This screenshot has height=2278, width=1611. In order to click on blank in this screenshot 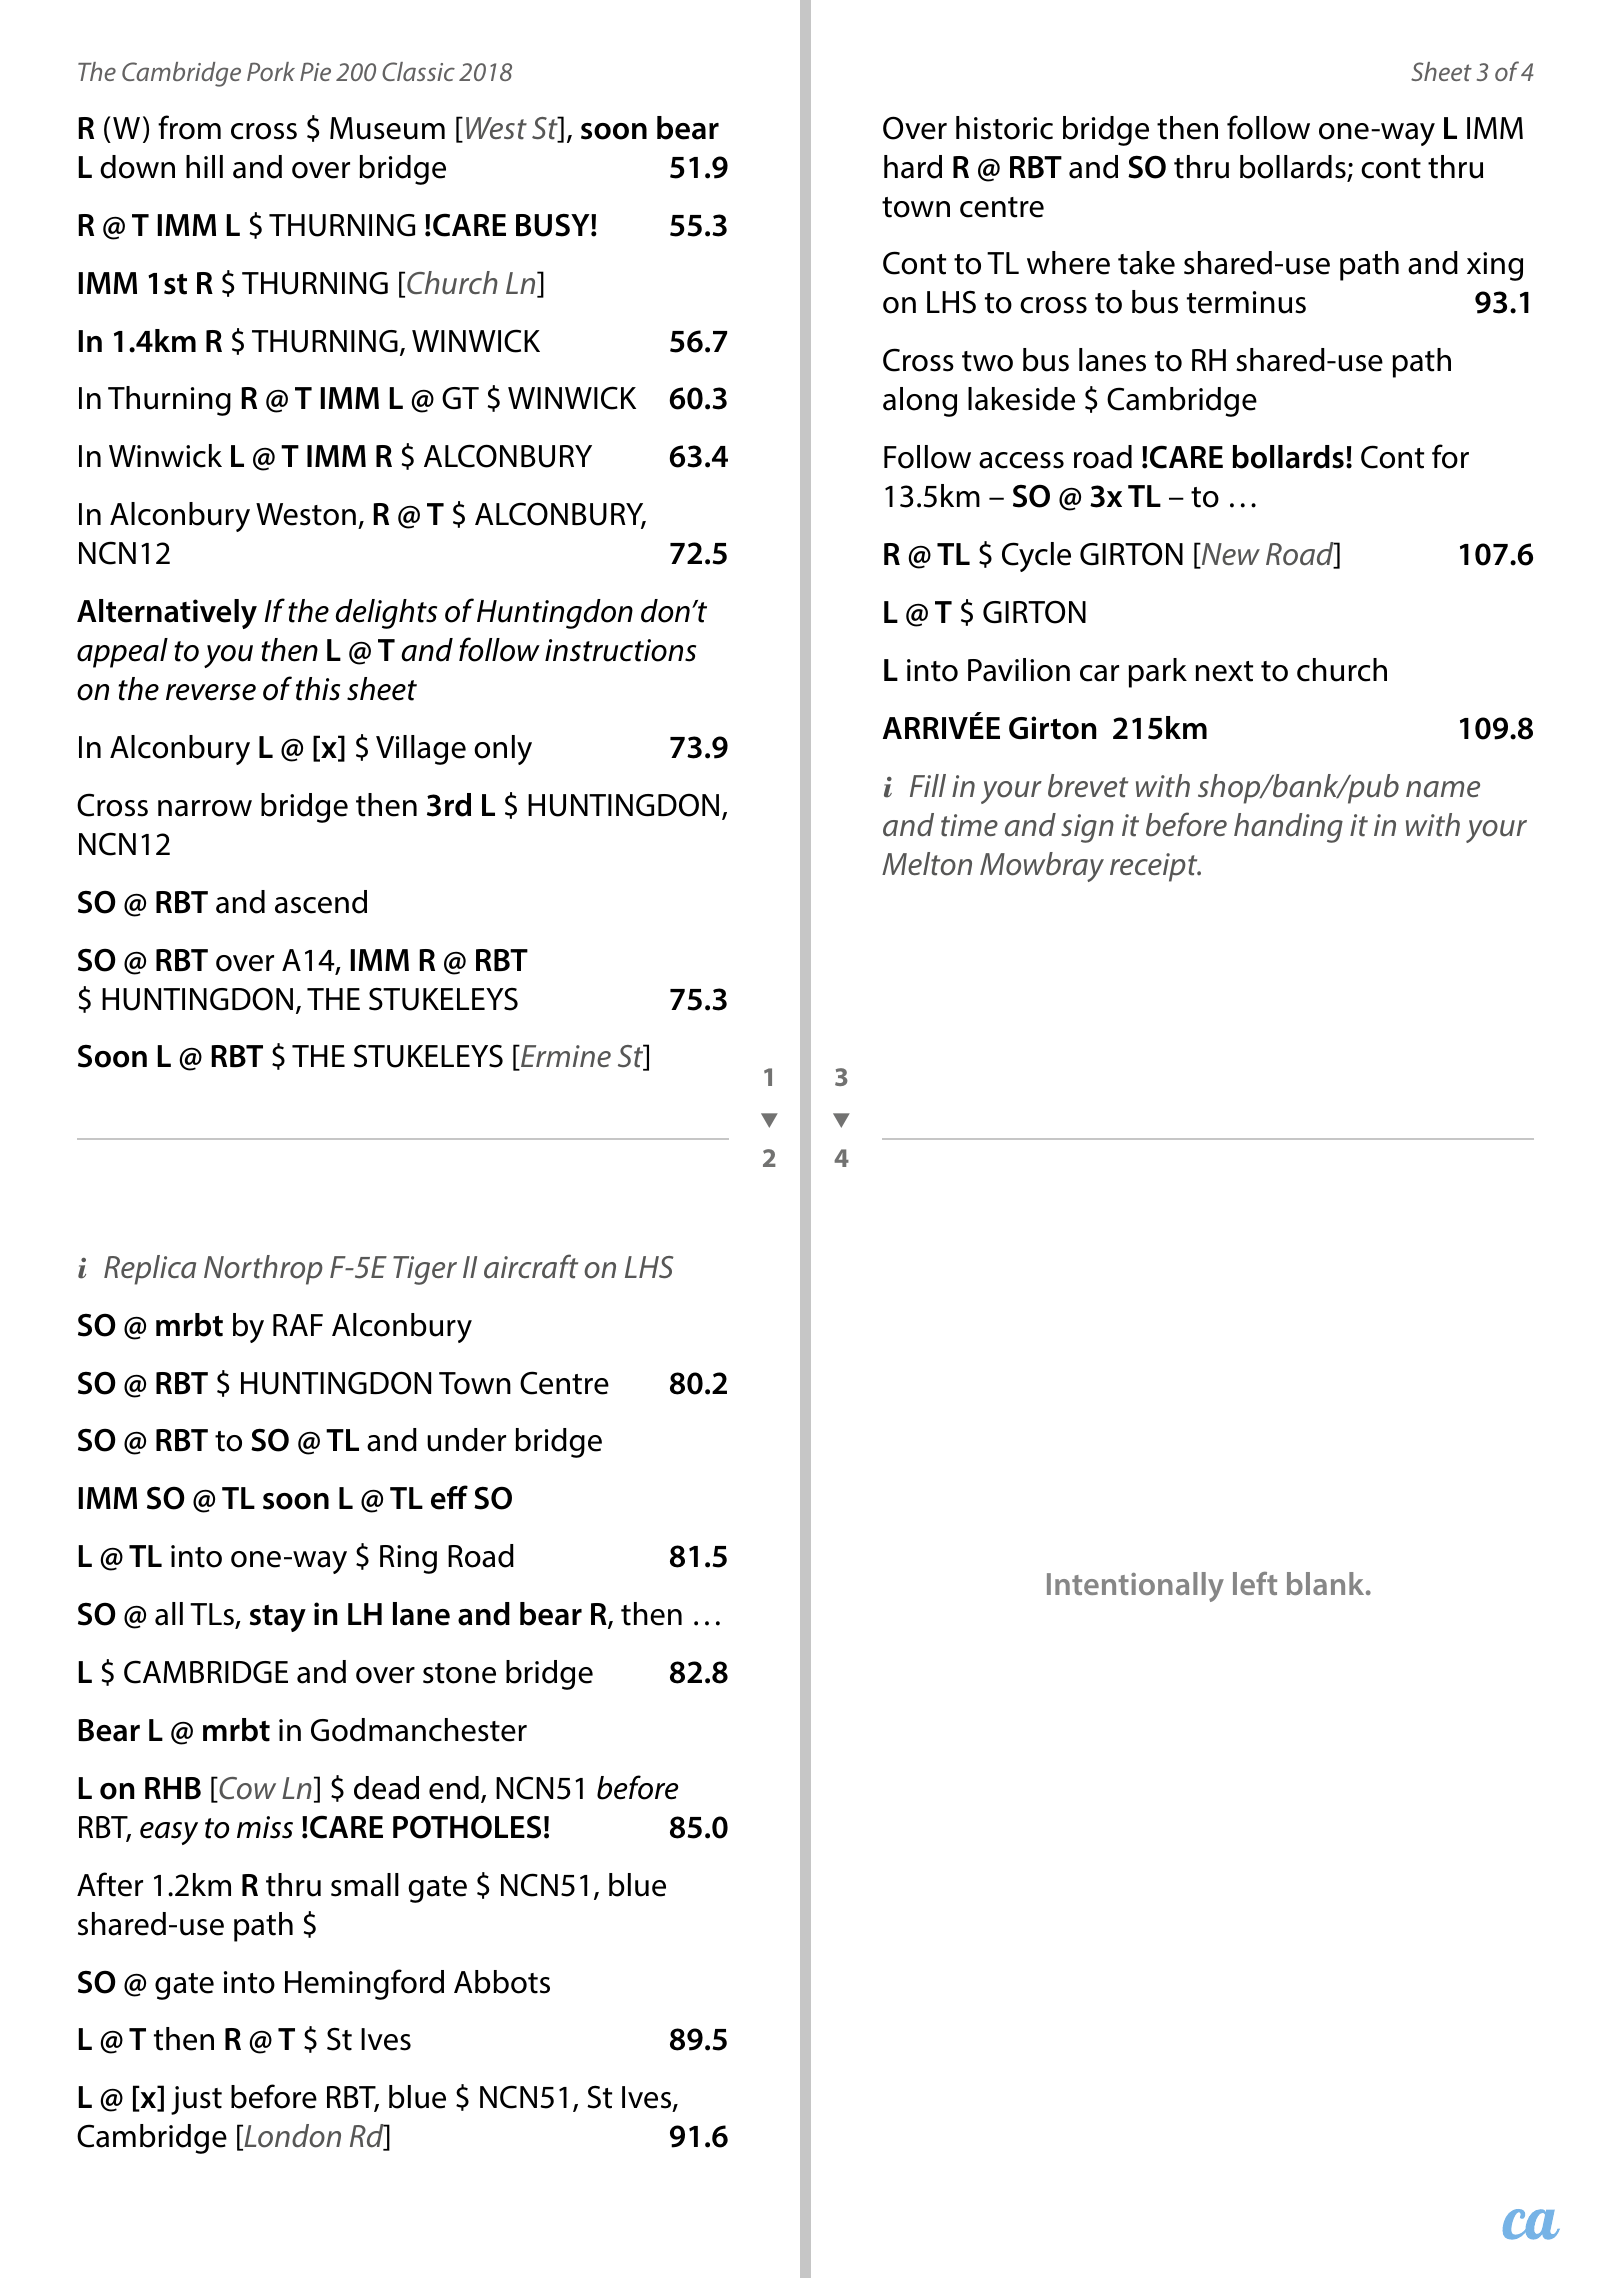, I will do `click(1327, 1583)`.
